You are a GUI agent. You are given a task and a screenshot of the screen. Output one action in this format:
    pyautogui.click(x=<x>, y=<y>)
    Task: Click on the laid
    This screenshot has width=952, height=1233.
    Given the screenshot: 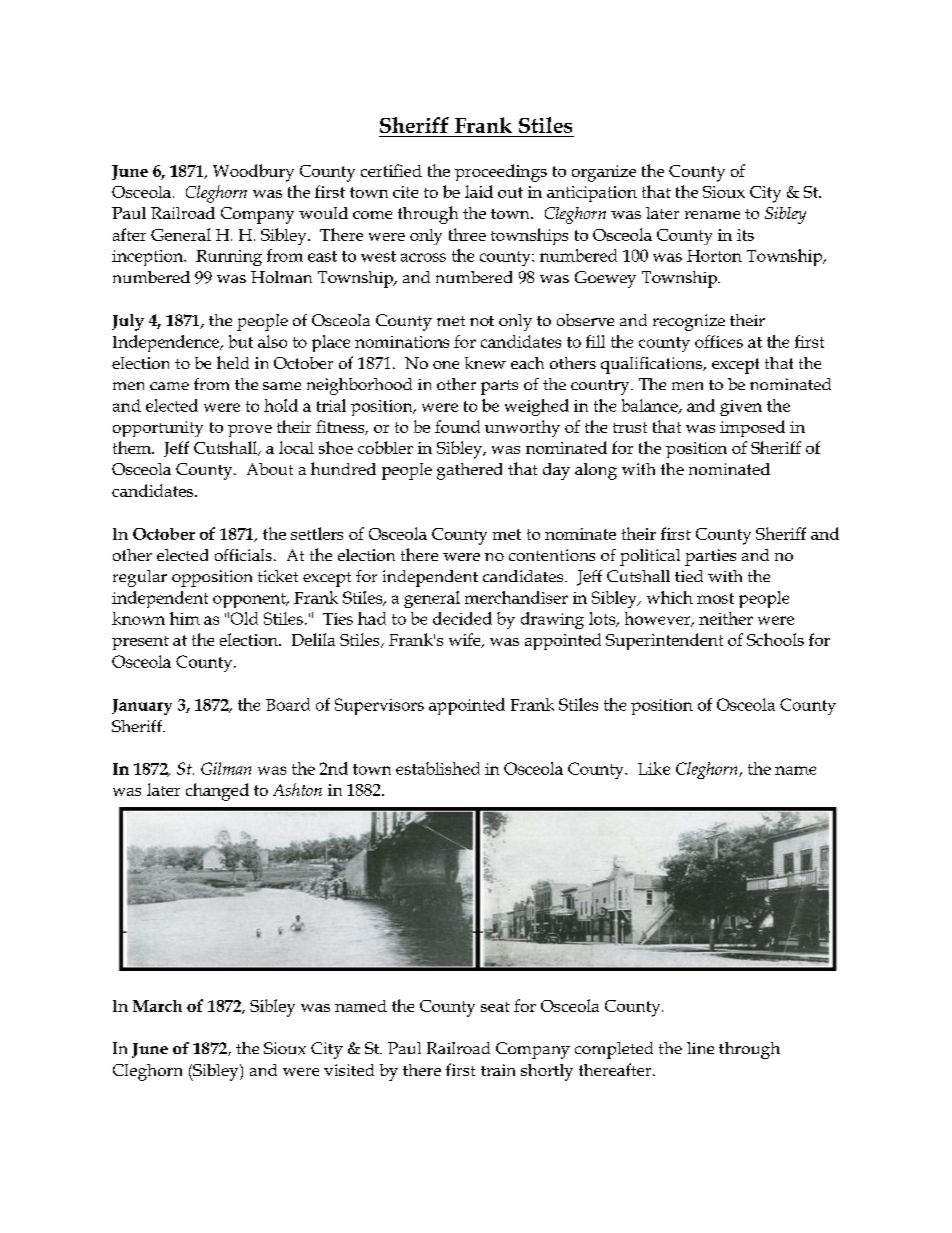 What is the action you would take?
    pyautogui.click(x=479, y=191)
